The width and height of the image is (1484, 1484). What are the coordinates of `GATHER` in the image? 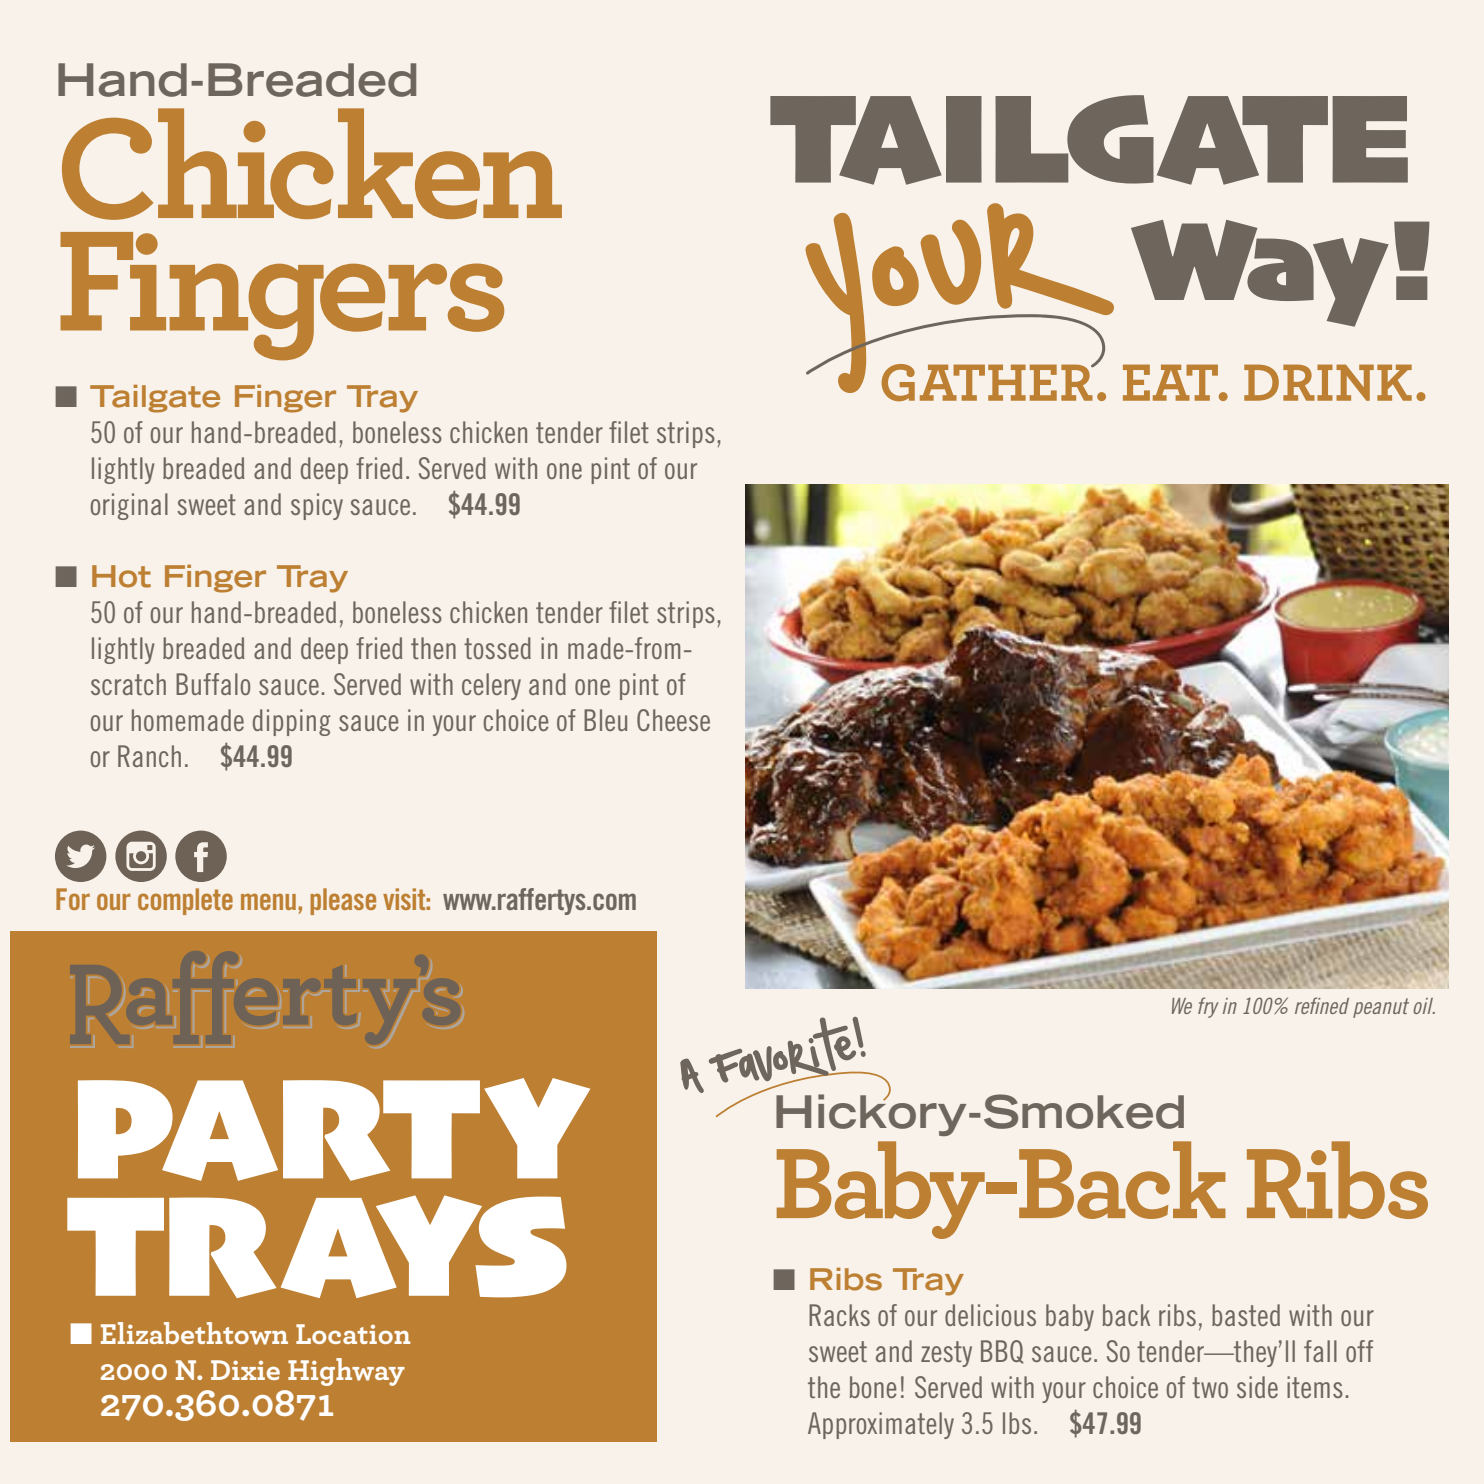 It's located at (988, 382).
